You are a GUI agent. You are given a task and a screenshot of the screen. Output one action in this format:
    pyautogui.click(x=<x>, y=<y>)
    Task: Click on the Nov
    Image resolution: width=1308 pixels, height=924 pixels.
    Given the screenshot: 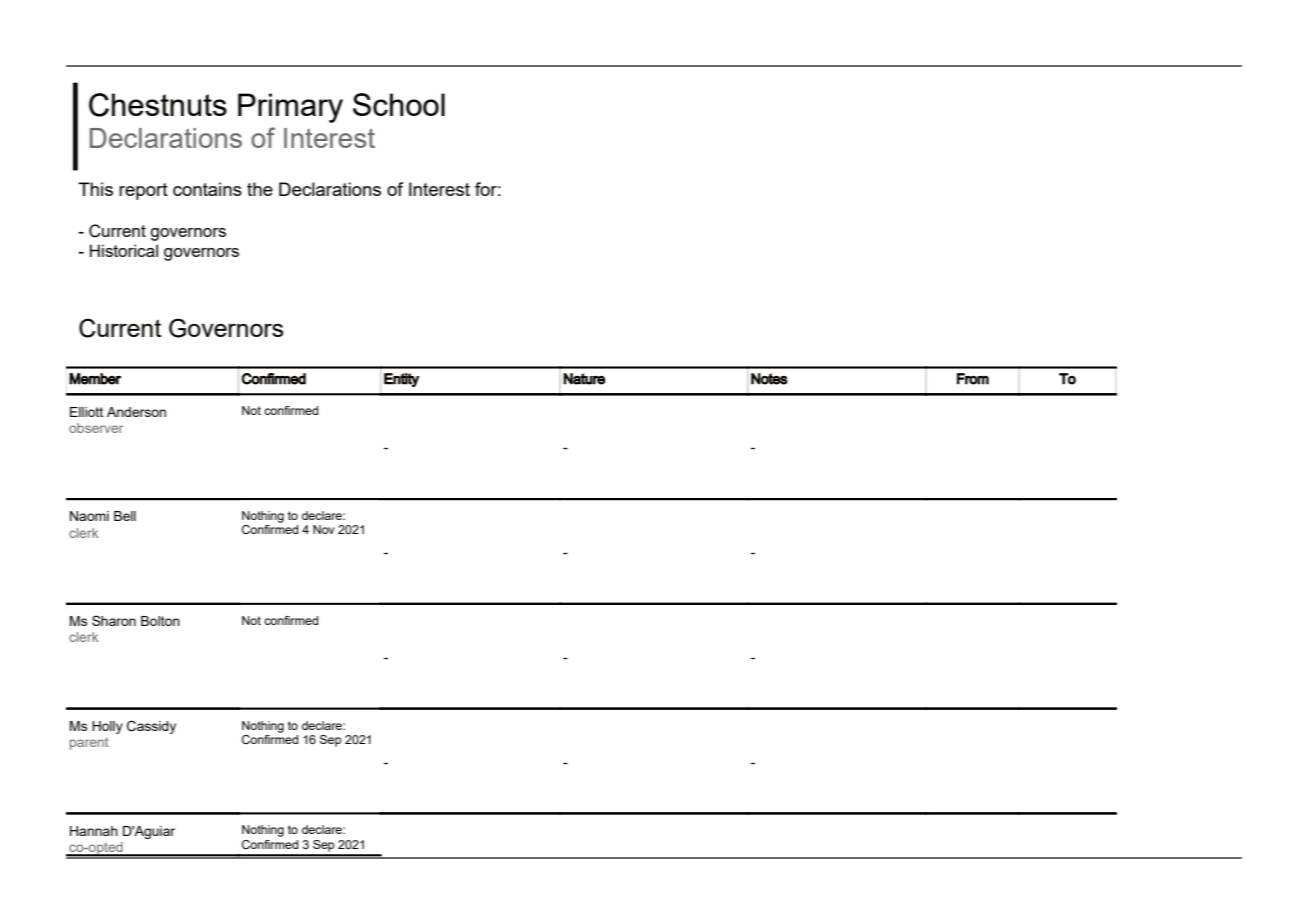 What is the action you would take?
    pyautogui.click(x=324, y=529)
